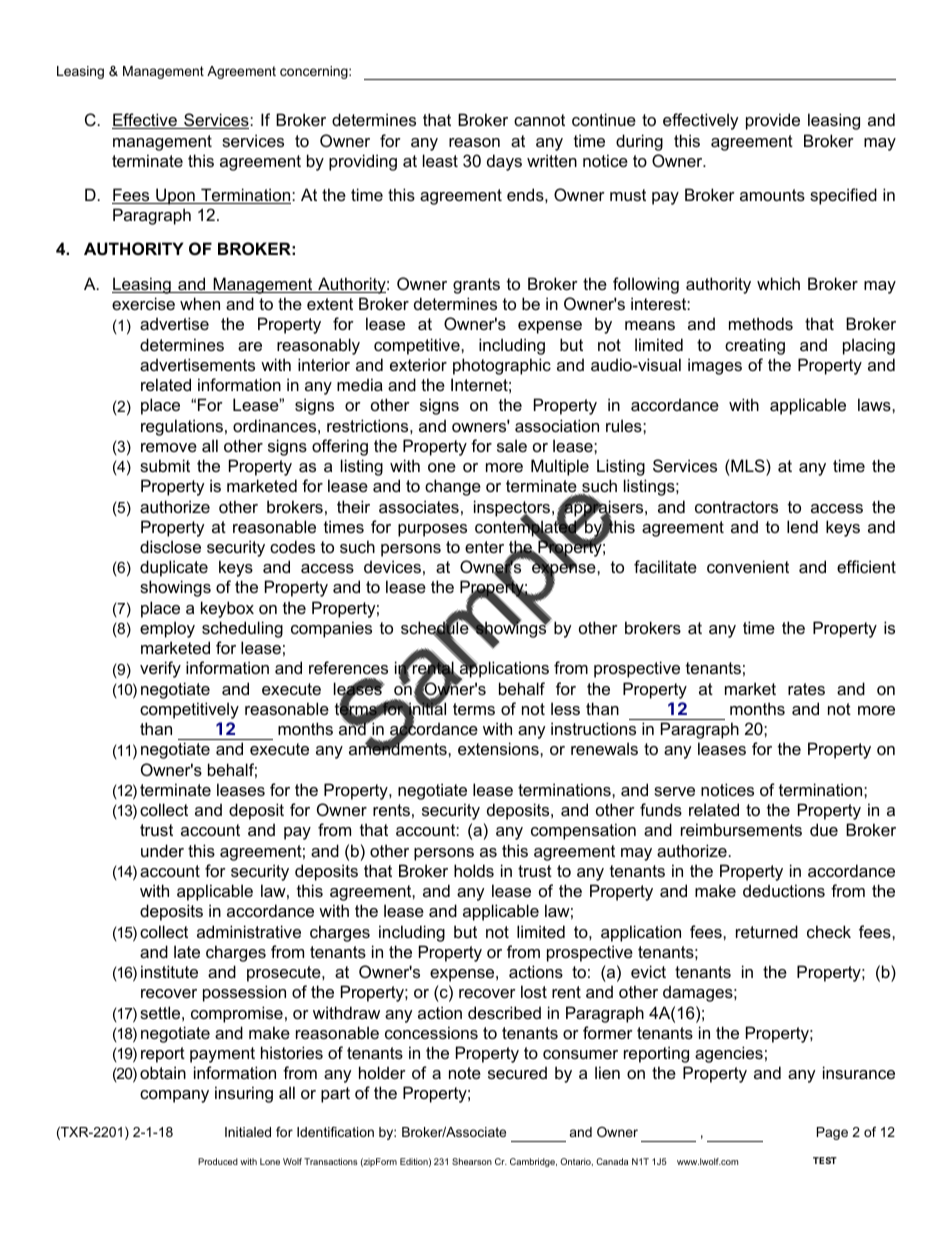 Image resolution: width=952 pixels, height=1233 pixels. Describe the element at coordinates (806, 689) in the screenshot. I see `rates` at that location.
